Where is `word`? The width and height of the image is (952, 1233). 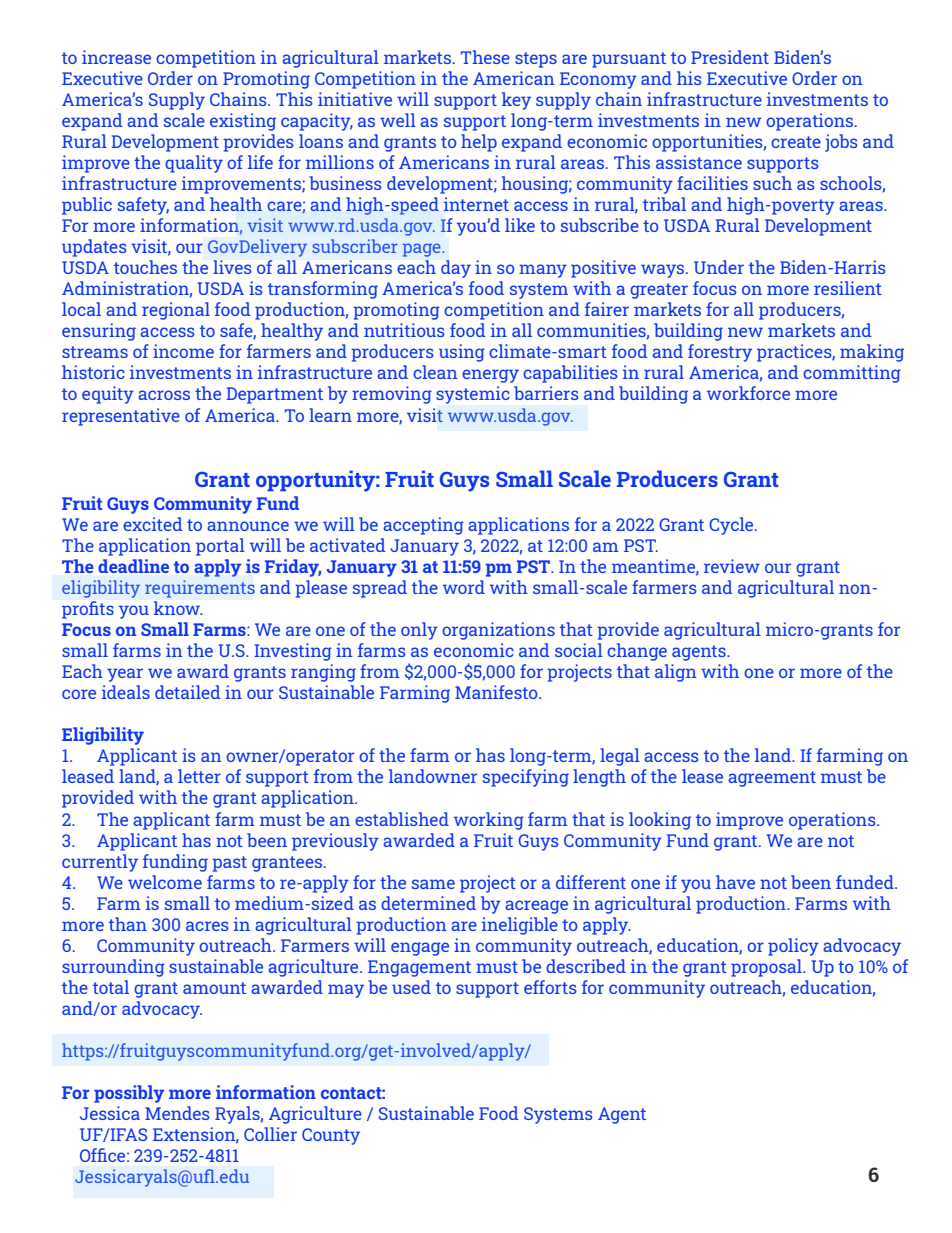 word is located at coordinates (464, 587).
